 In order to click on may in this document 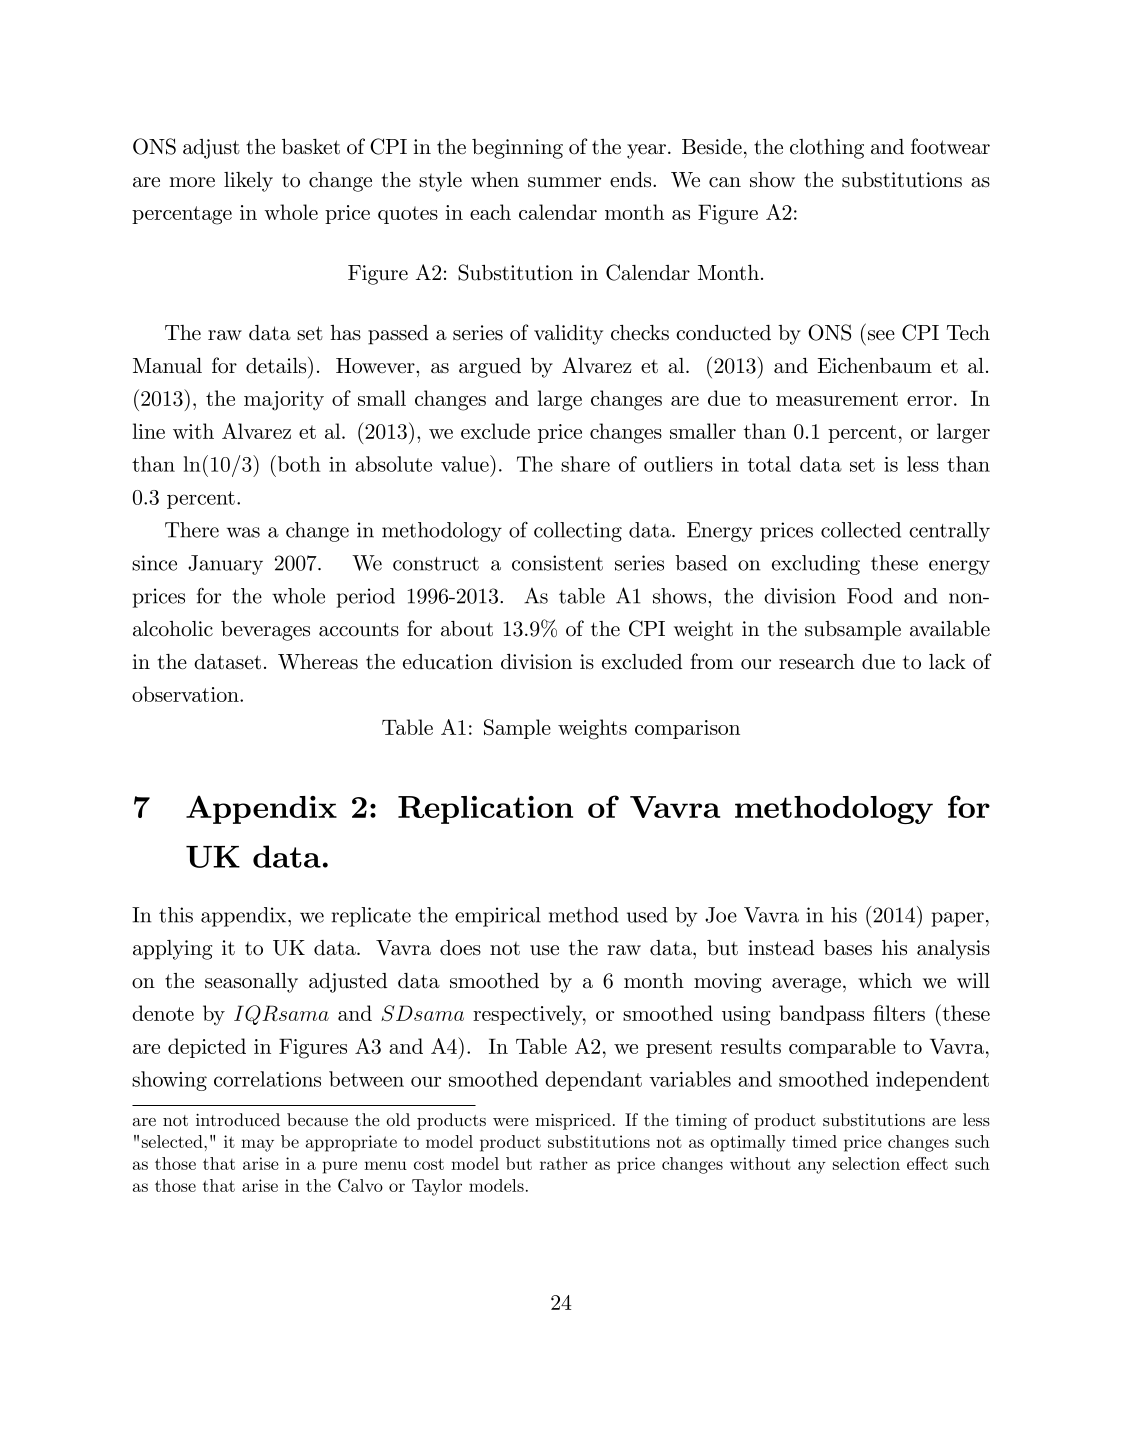, I will do `click(257, 1145)`.
